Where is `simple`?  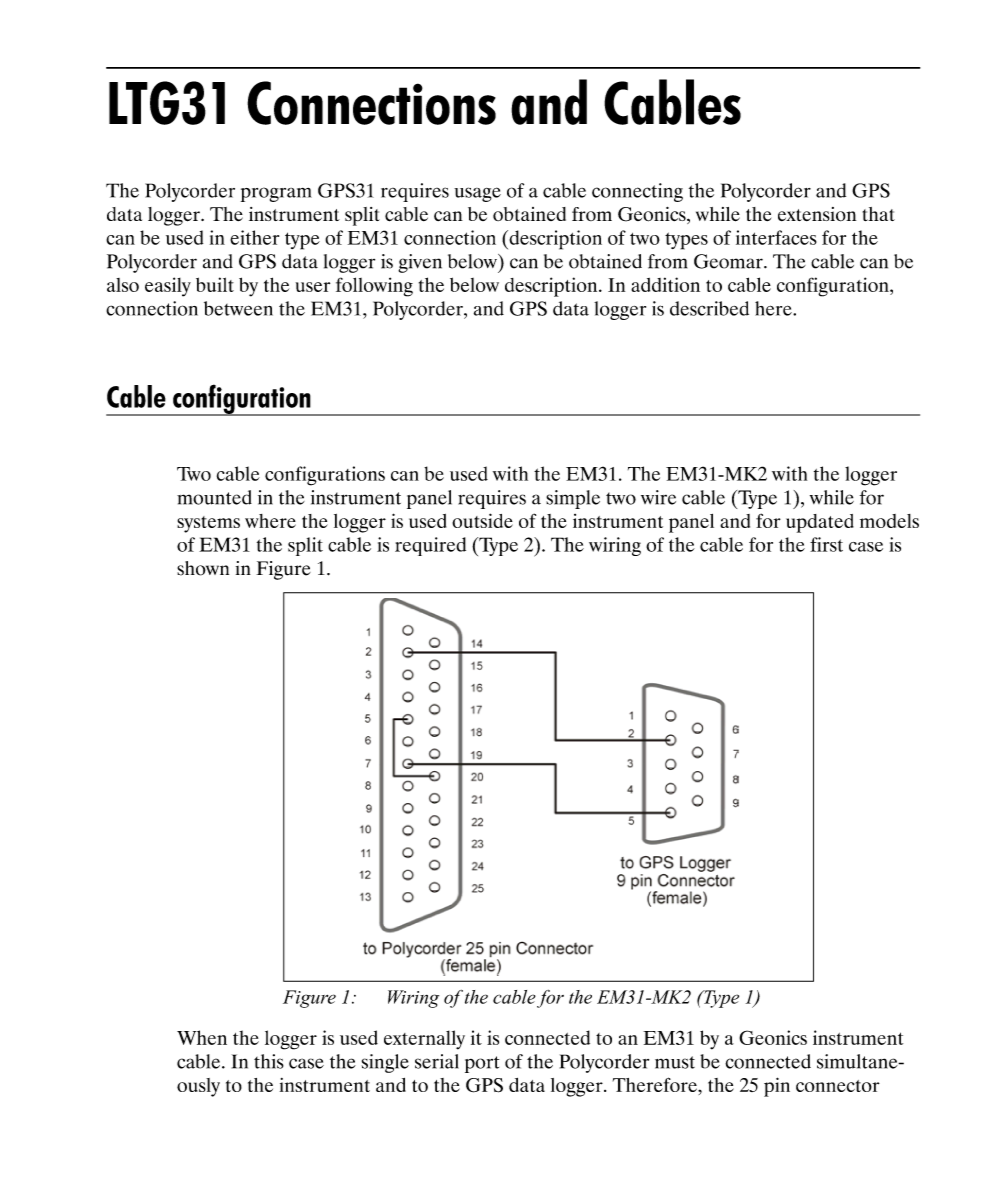 simple is located at coordinates (573, 499).
